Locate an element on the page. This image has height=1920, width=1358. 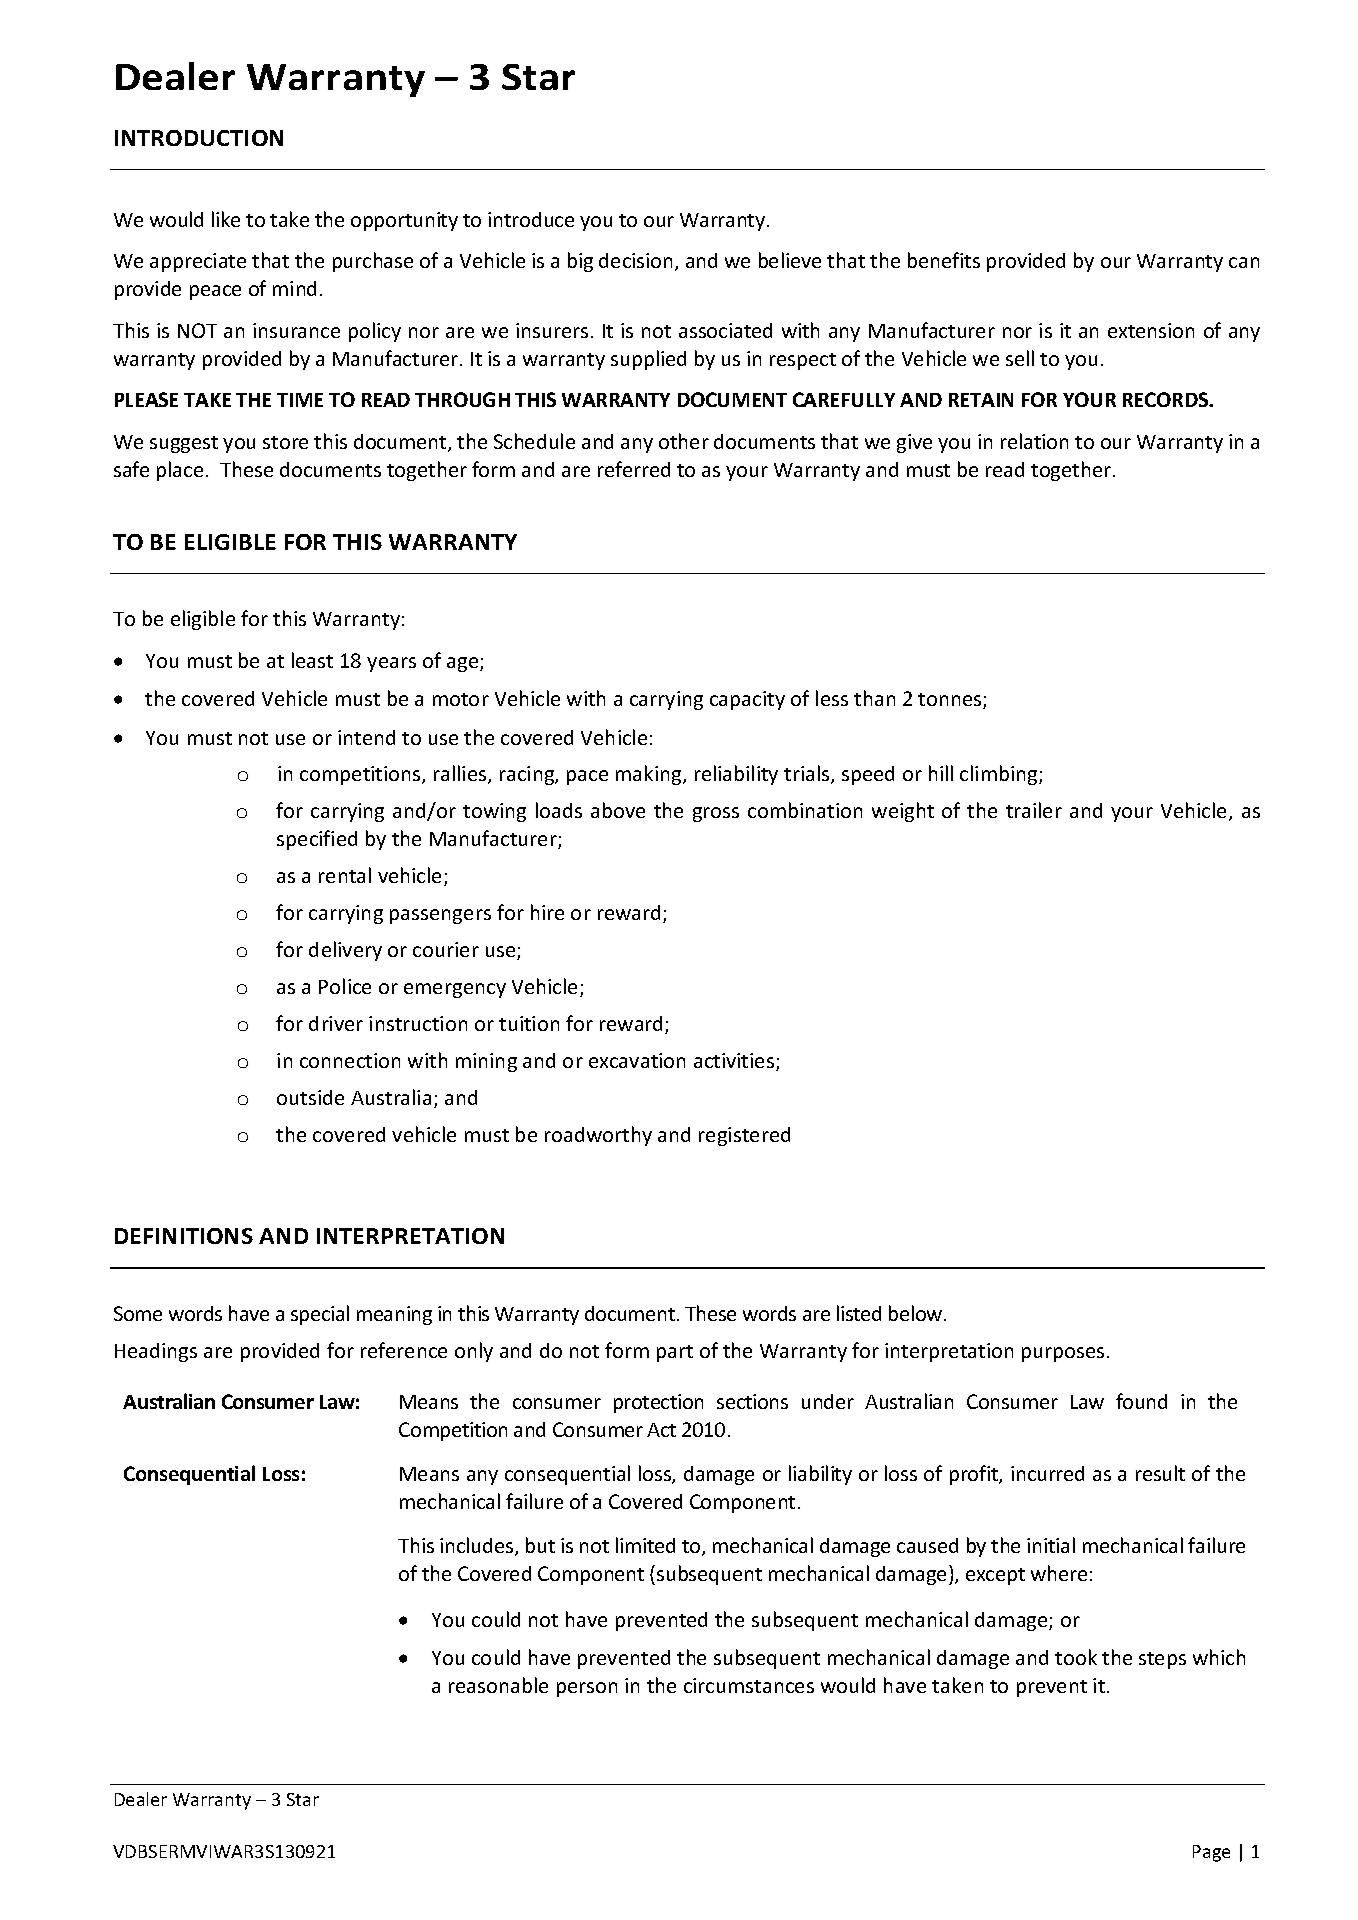
result is located at coordinates (1160, 1473).
